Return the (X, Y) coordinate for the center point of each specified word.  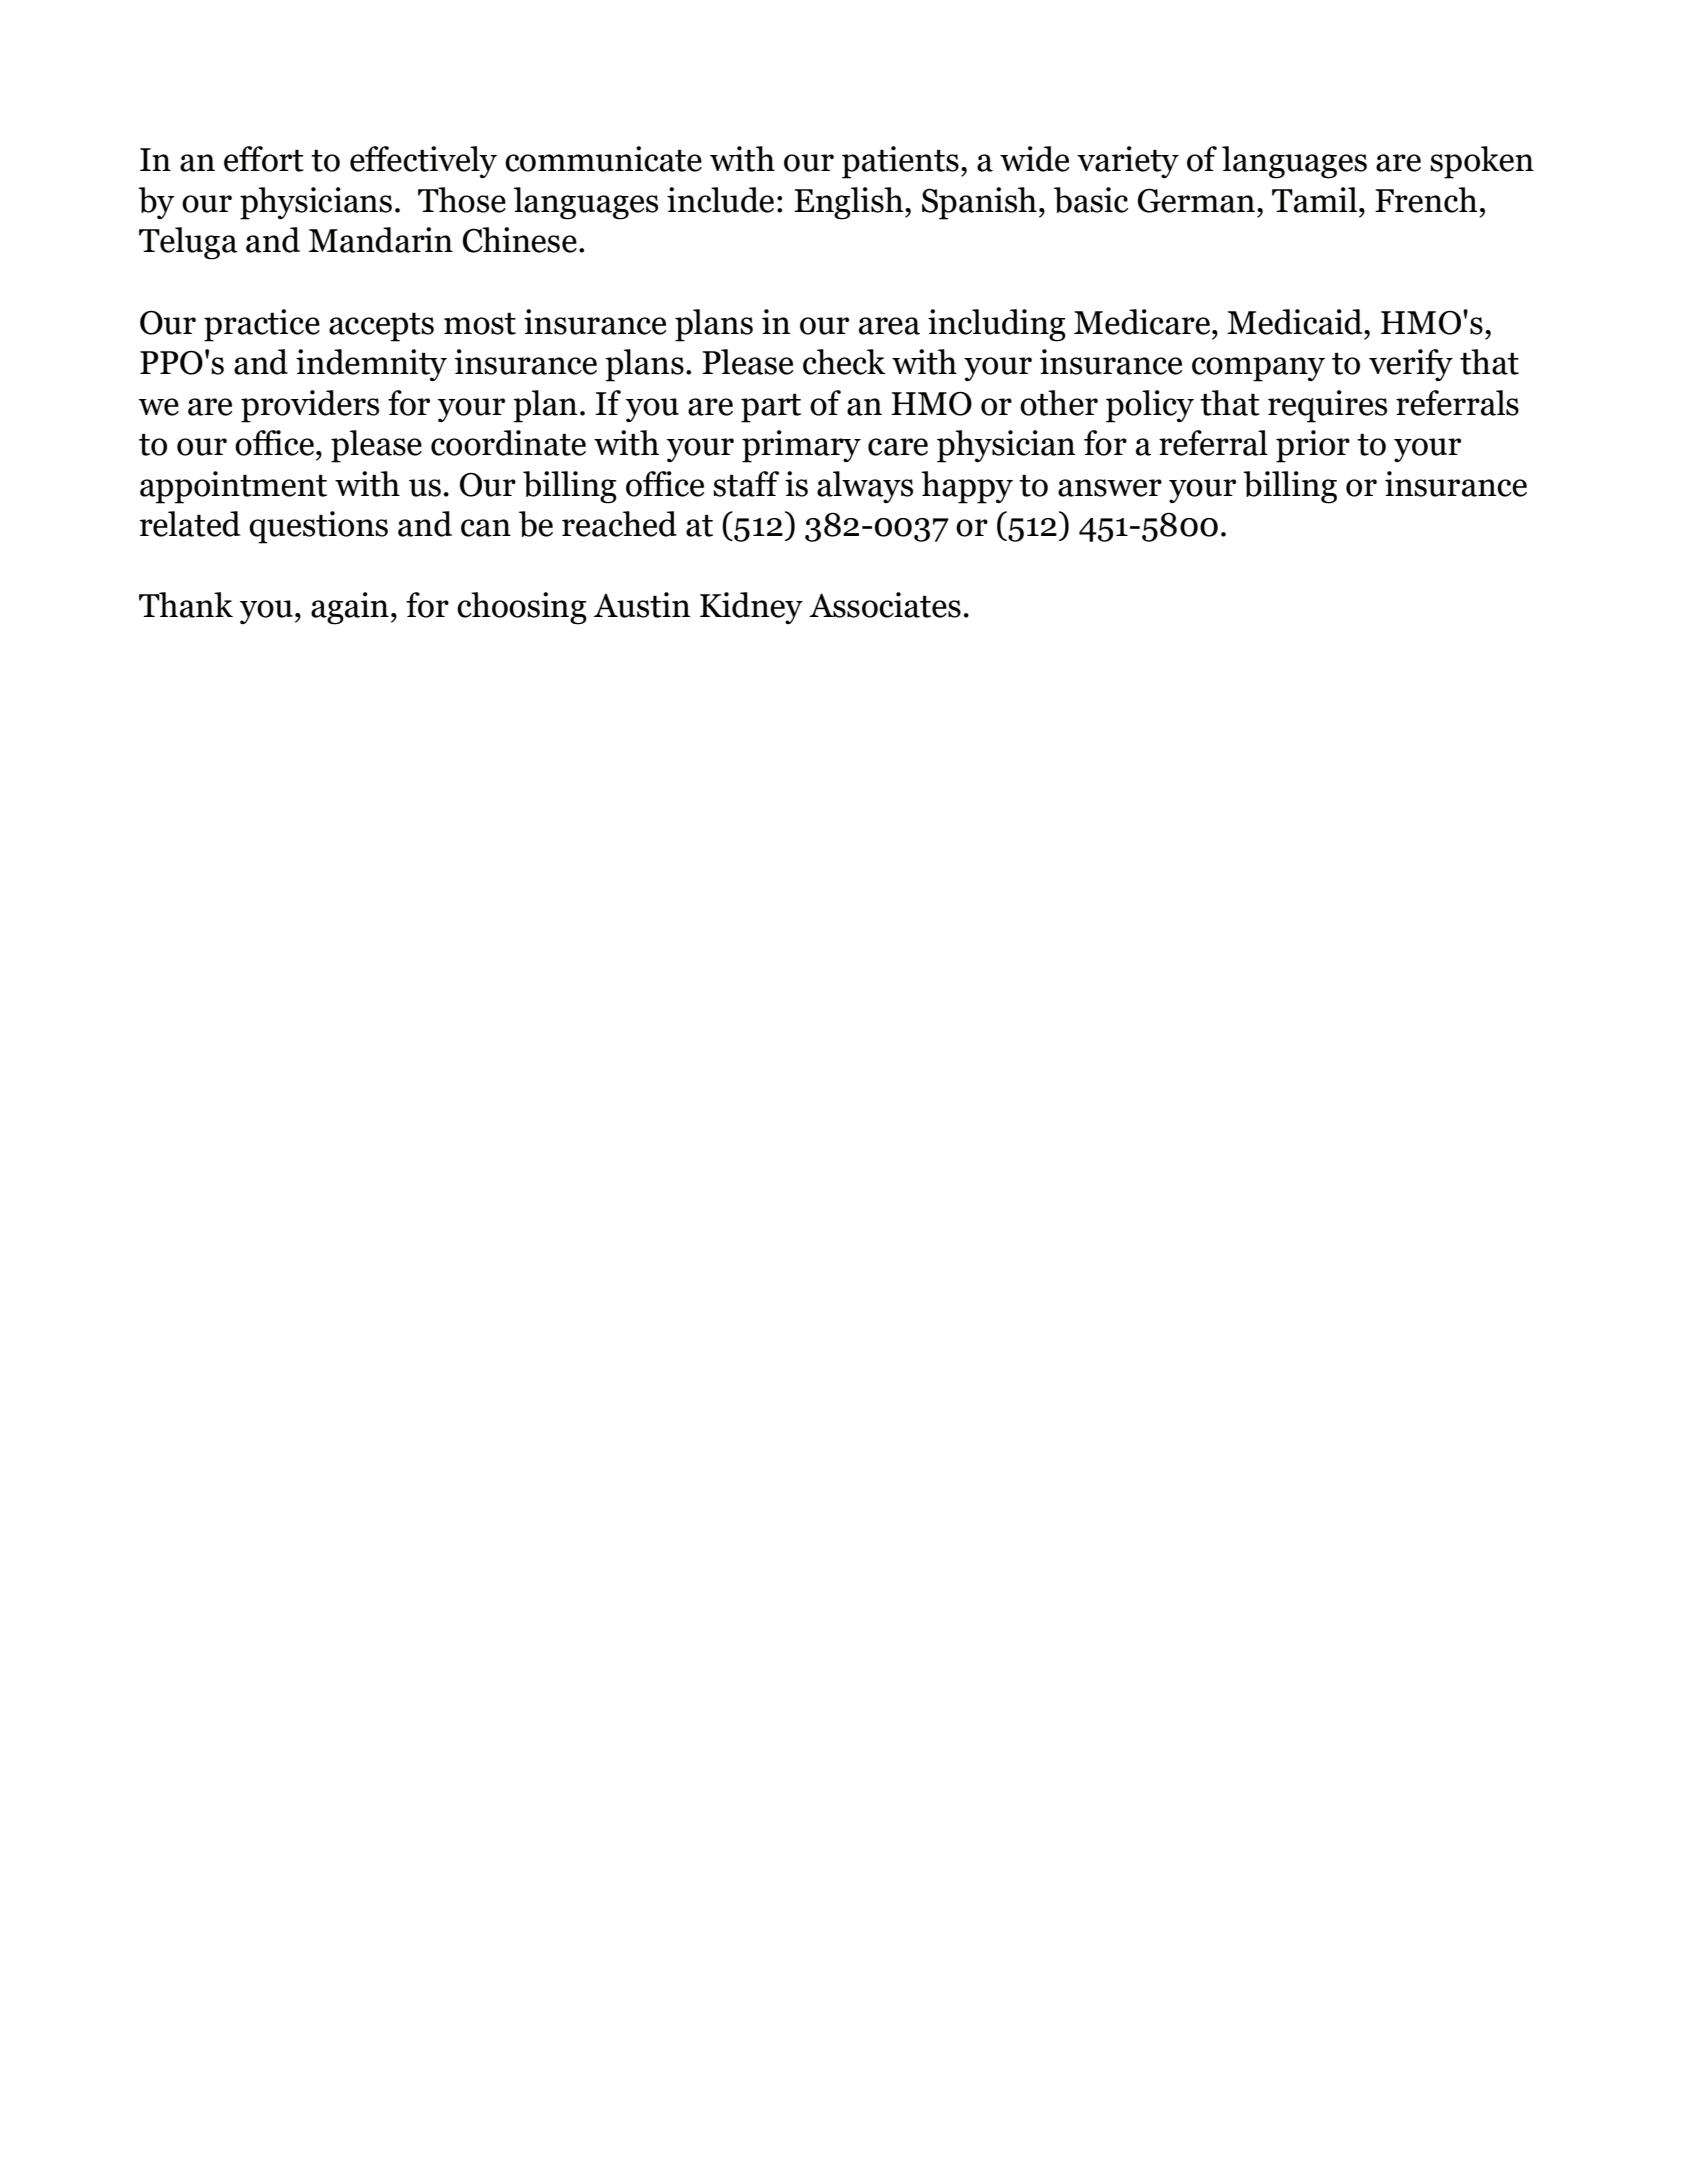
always (865, 487)
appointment (233, 487)
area (889, 326)
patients (900, 162)
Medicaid (1296, 322)
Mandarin (381, 240)
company (1258, 369)
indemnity (371, 365)
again (350, 608)
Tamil (1314, 200)
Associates (885, 605)
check (844, 362)
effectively (423, 162)
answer (1110, 488)
